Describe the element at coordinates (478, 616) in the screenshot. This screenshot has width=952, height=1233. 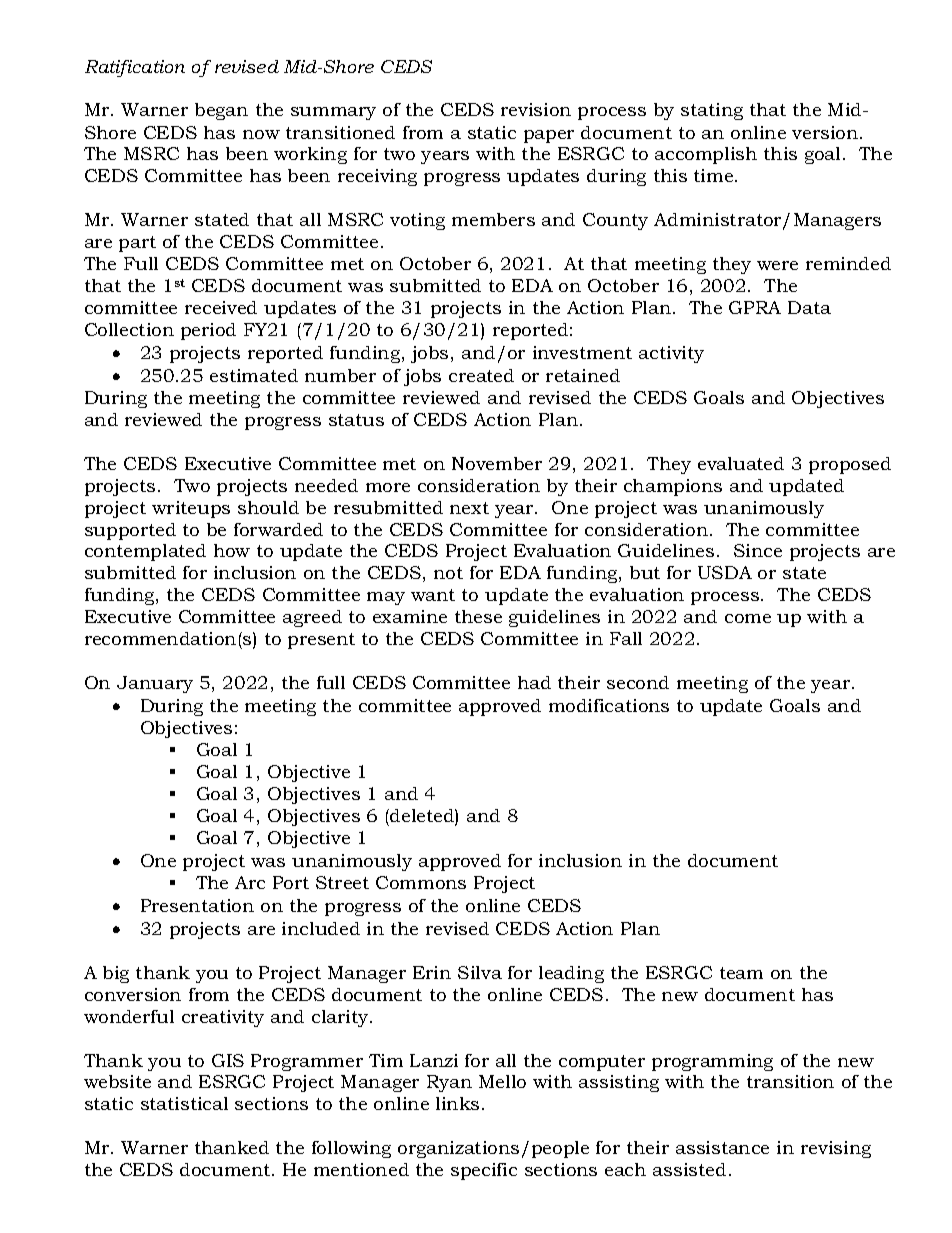
I see `these` at that location.
